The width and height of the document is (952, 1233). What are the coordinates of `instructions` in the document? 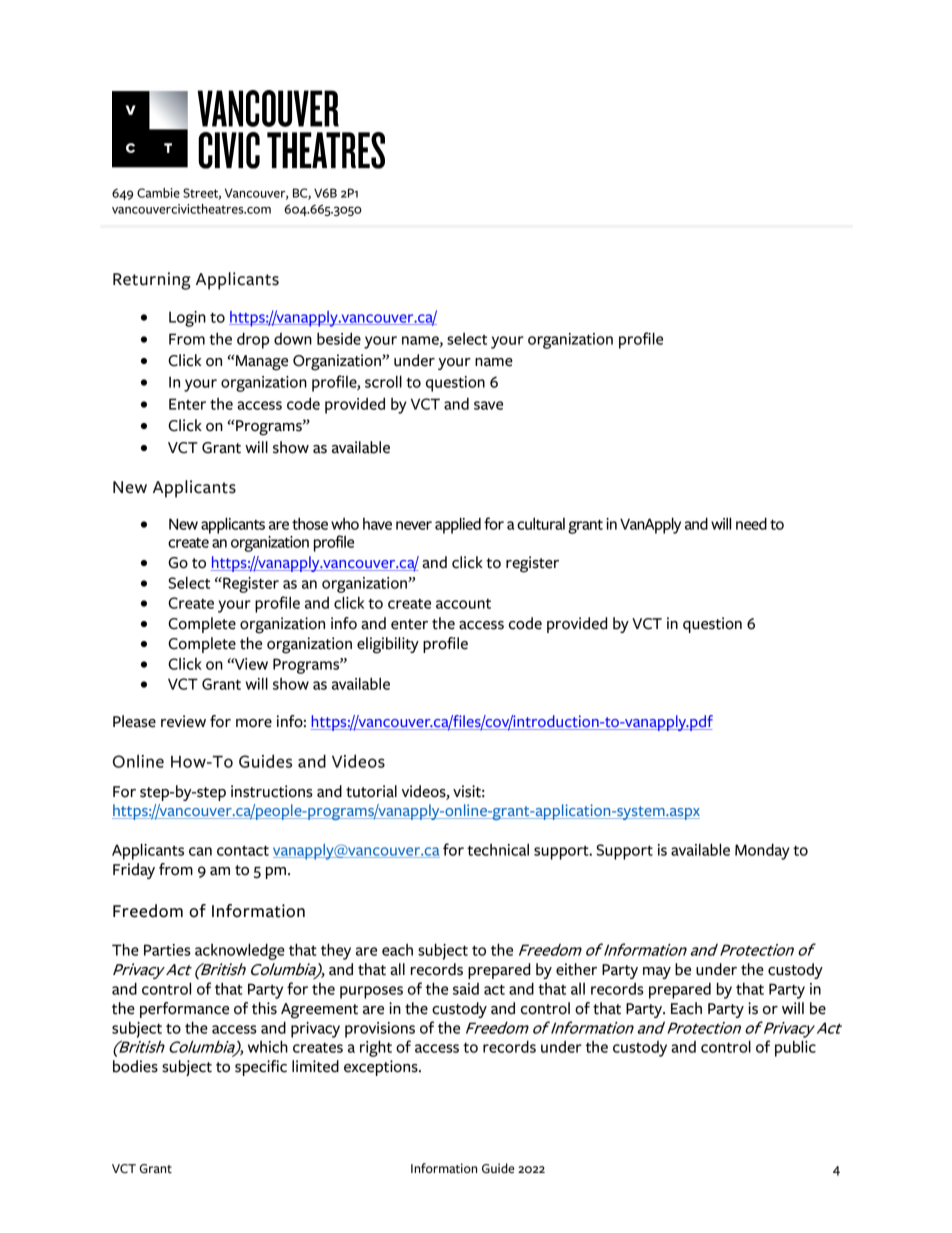 It's located at (272, 791).
